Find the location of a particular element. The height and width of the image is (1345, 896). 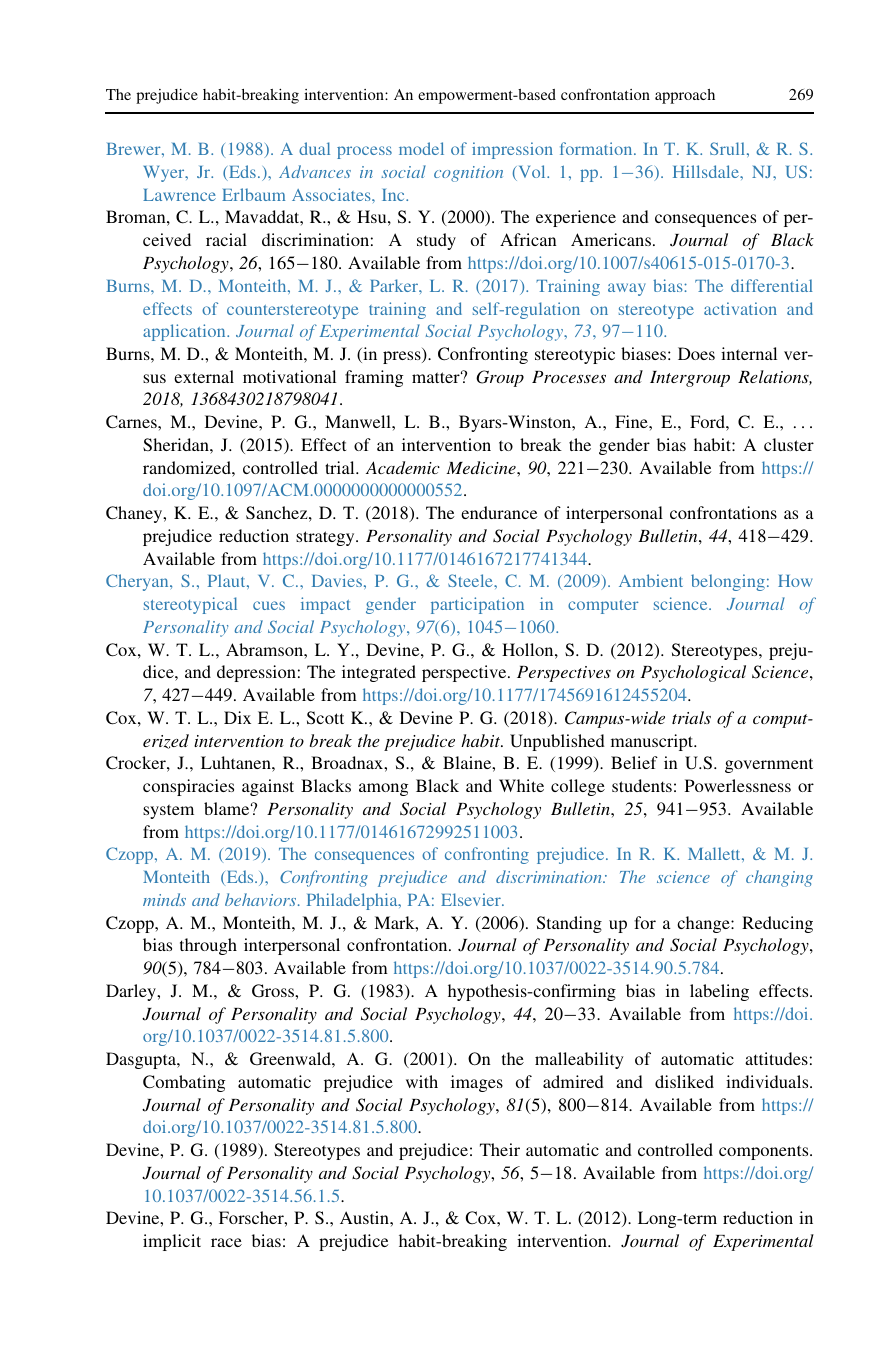

Psychological is located at coordinates (693, 673).
